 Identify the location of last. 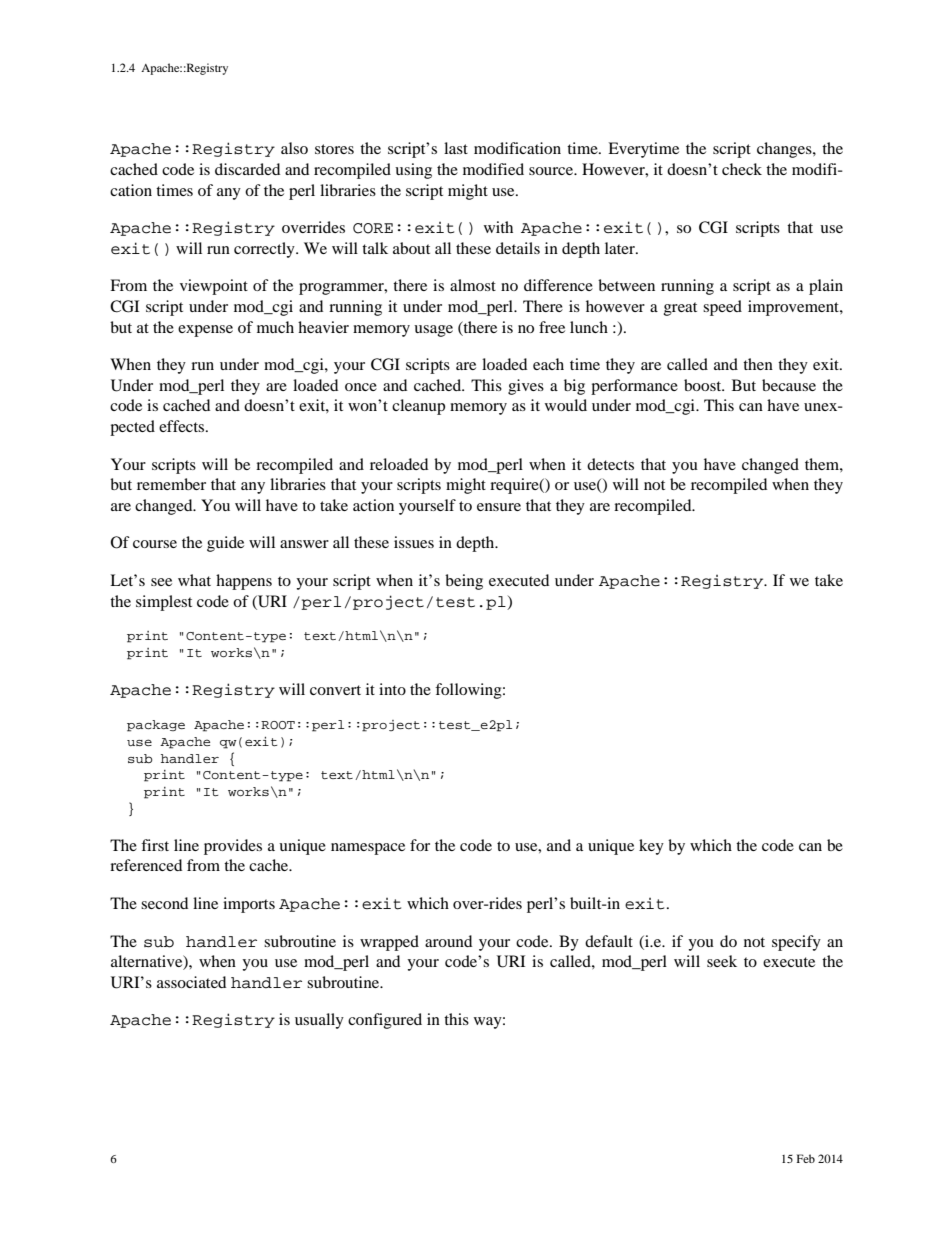
(456, 148).
